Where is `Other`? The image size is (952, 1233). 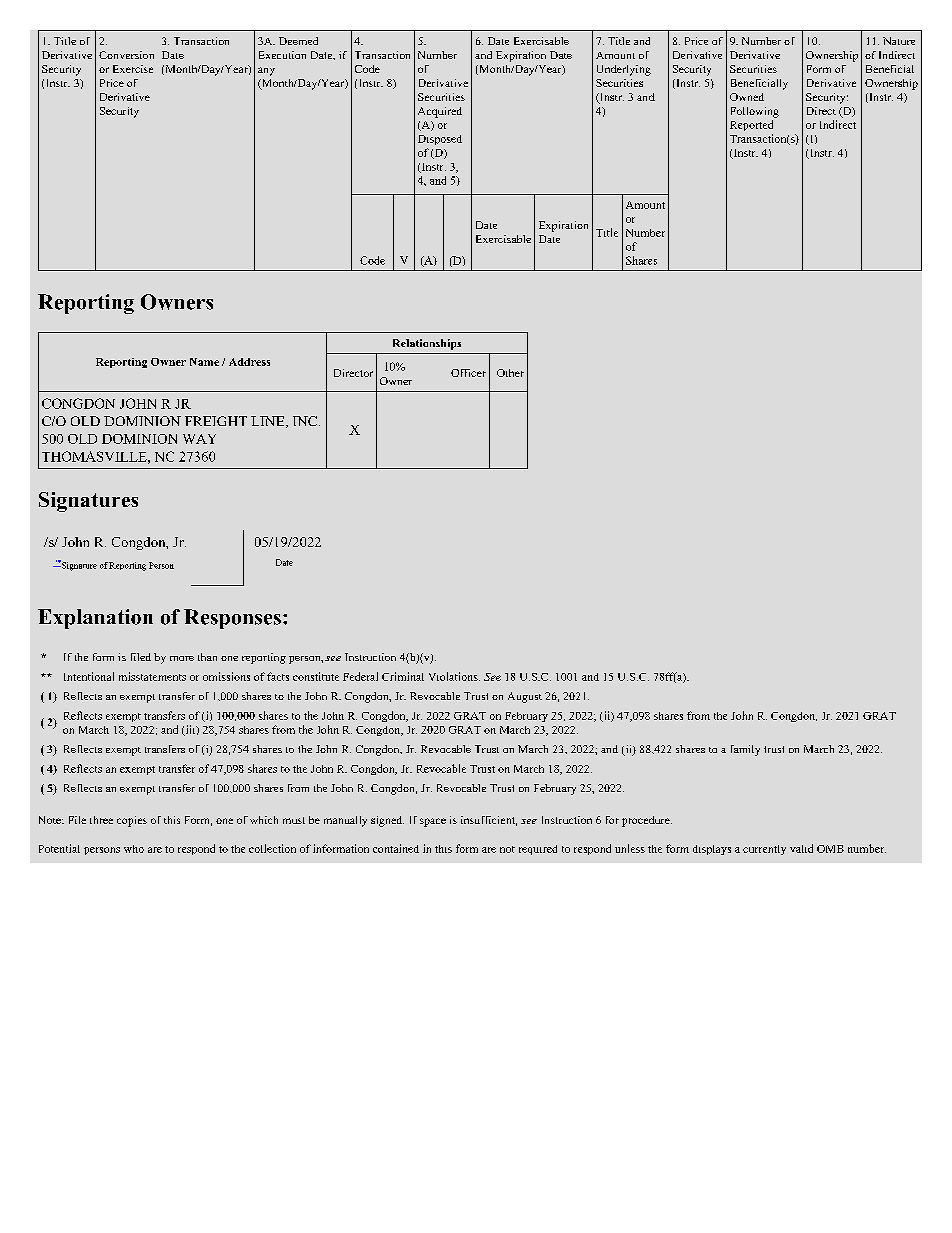 Other is located at coordinates (510, 373).
